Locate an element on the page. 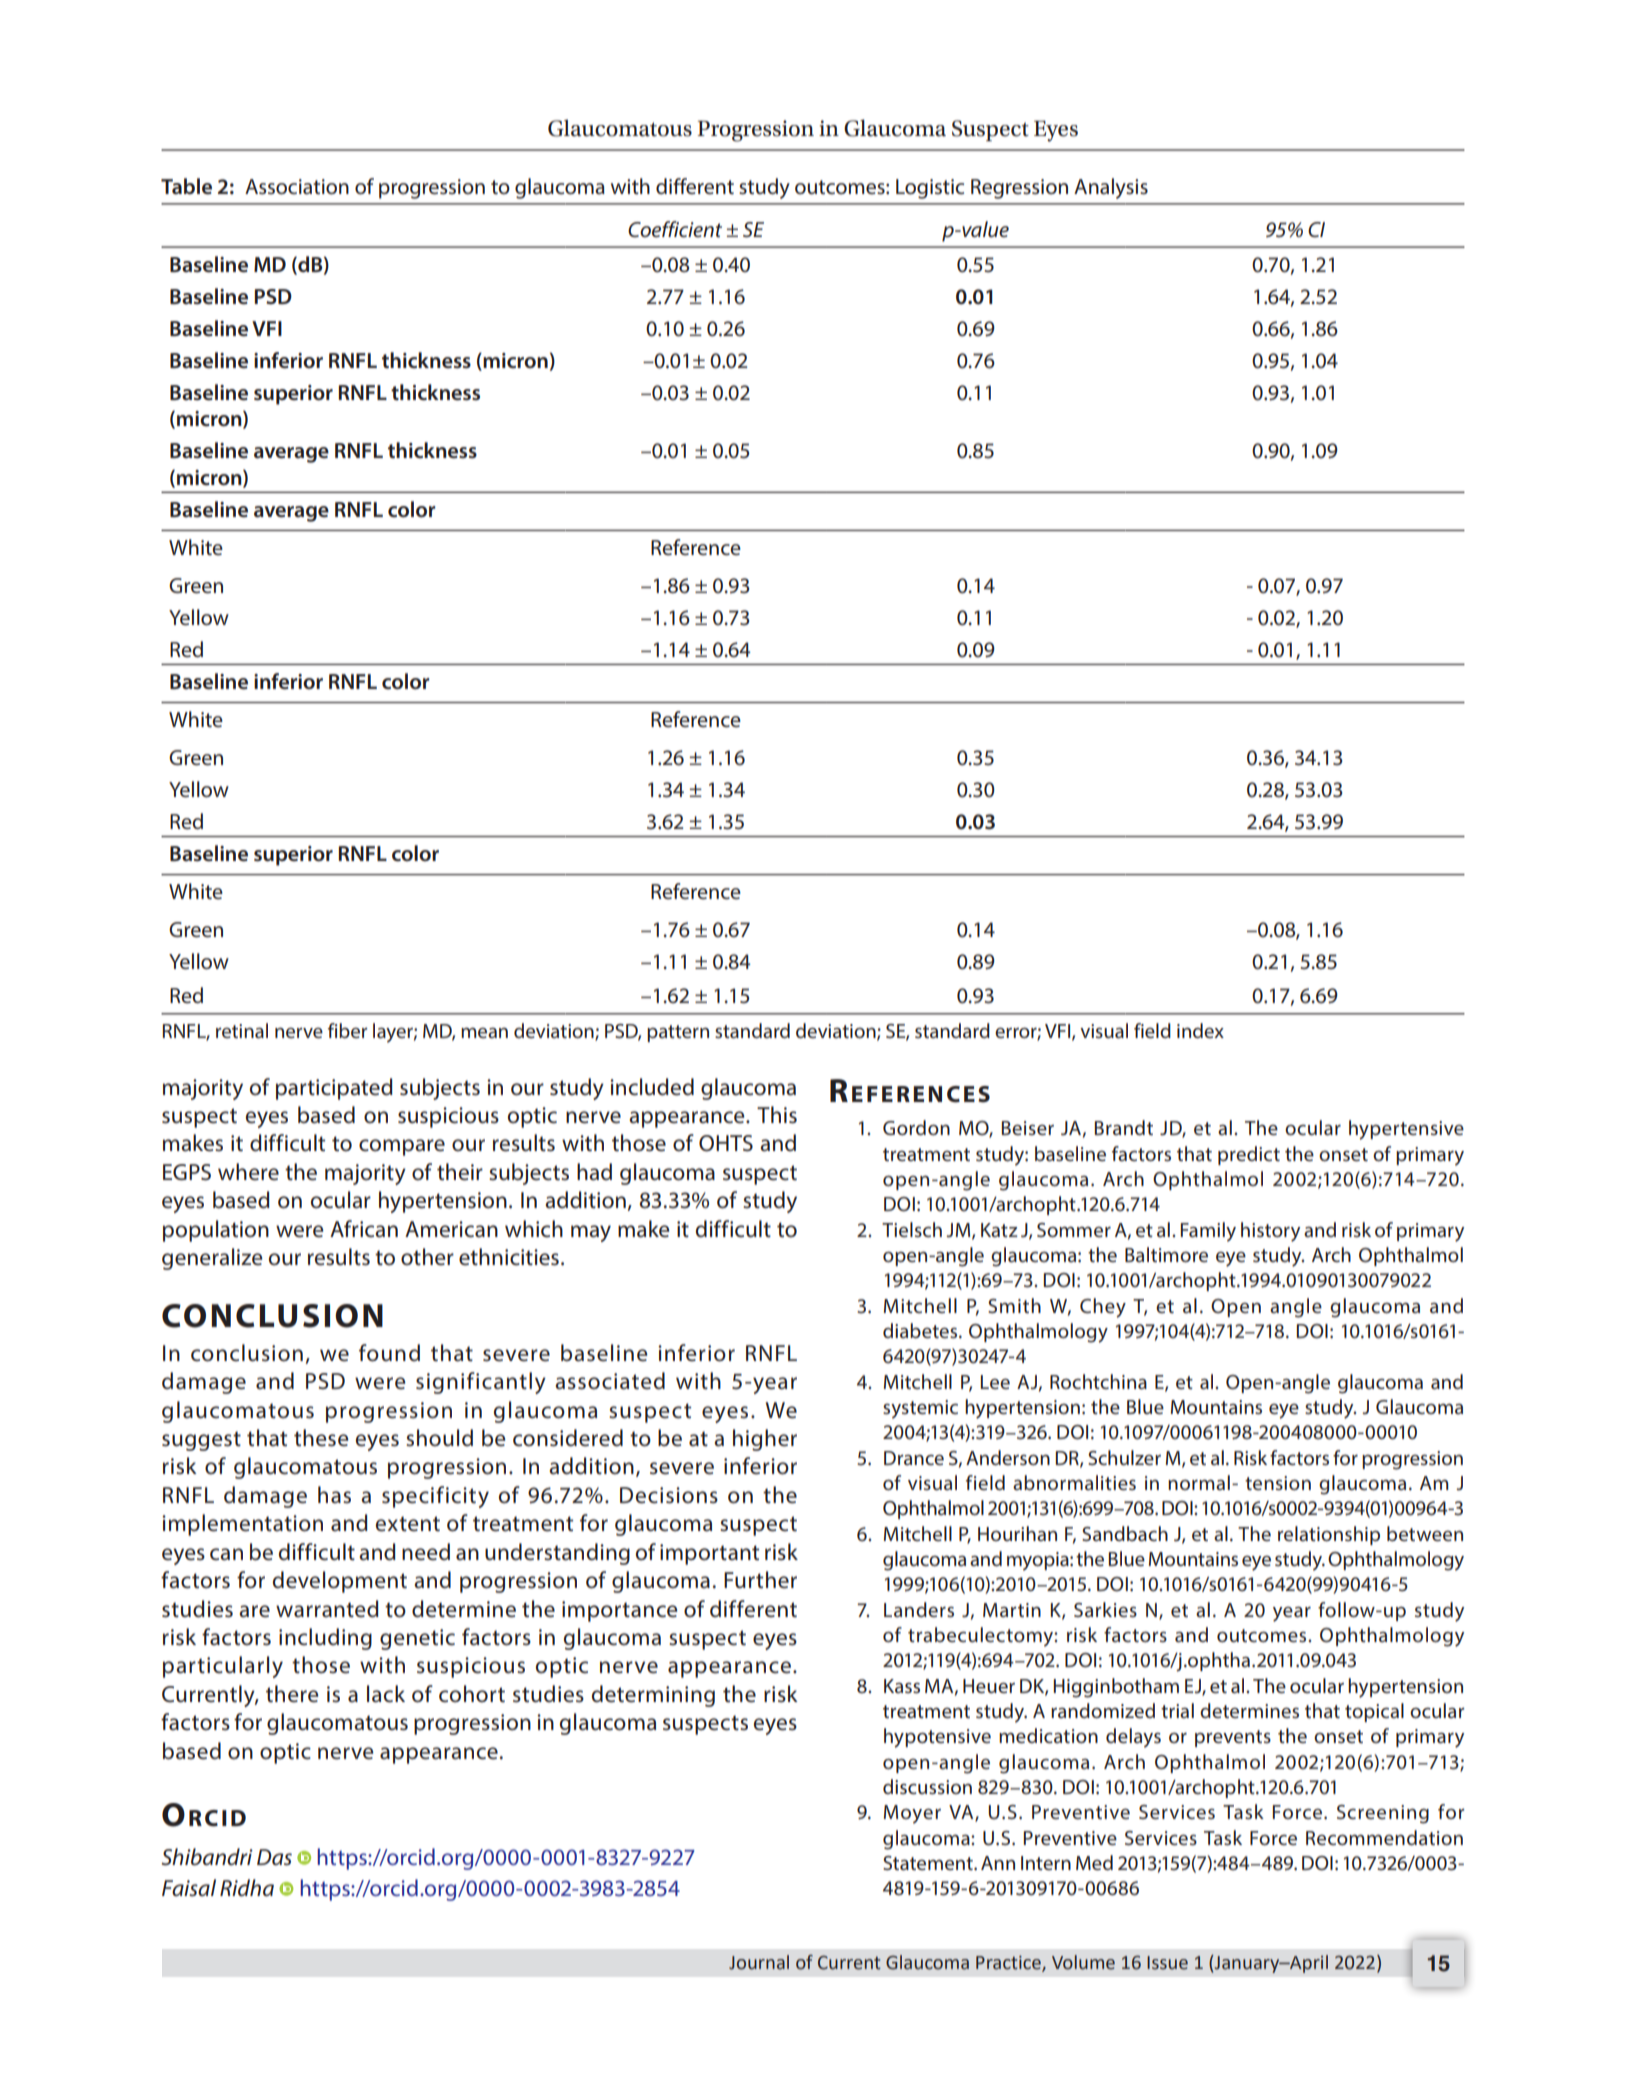 This page has height=2091, width=1626. history is located at coordinates (1270, 1232).
